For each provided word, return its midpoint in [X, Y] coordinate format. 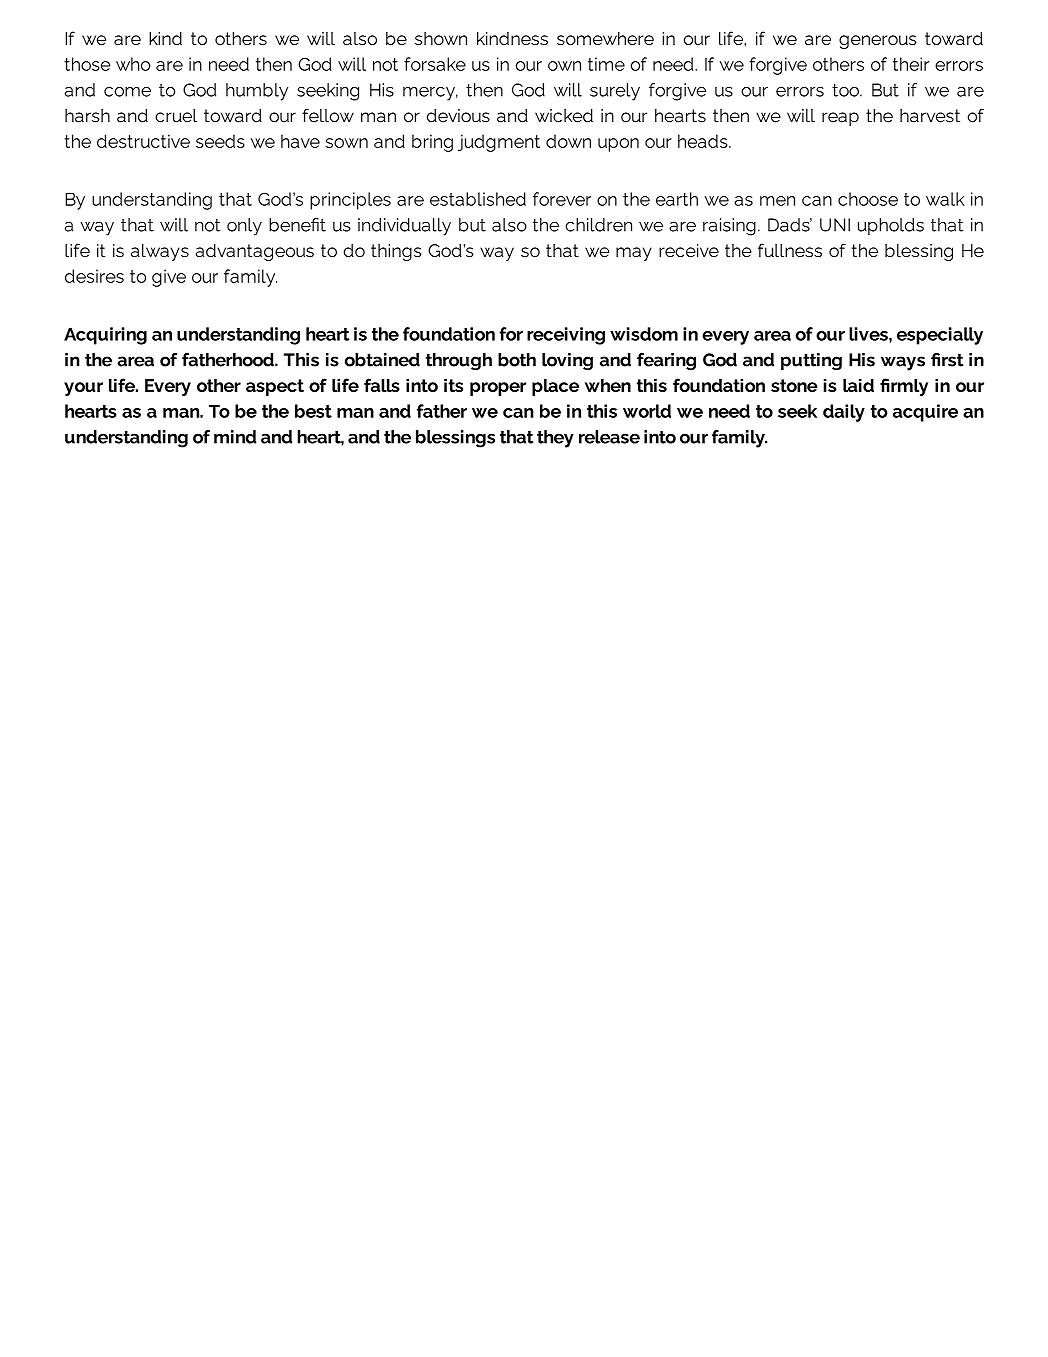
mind [235, 437]
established [478, 199]
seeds [220, 141]
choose [868, 199]
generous [878, 42]
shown [441, 38]
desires [94, 276]
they [555, 439]
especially [940, 336]
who [133, 64]
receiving [566, 336]
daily [844, 413]
